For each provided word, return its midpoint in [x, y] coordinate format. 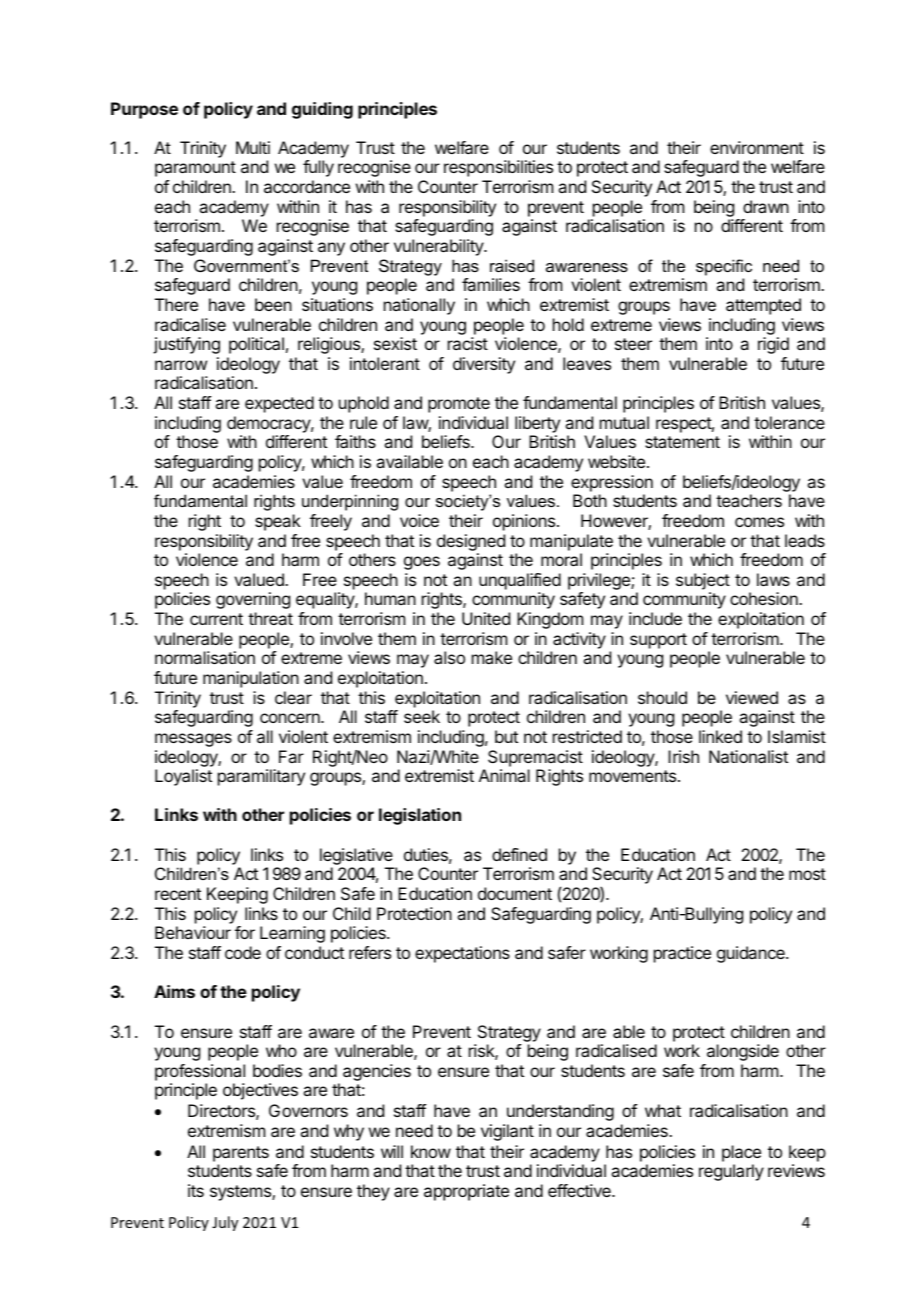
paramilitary [261, 777]
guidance [752, 954]
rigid [773, 345]
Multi [253, 147]
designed [471, 542]
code [243, 952]
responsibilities [498, 168]
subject [703, 581]
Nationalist [748, 756]
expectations [462, 954]
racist [468, 343]
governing [253, 600]
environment [757, 147]
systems [241, 1193]
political [256, 345]
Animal [504, 775]
